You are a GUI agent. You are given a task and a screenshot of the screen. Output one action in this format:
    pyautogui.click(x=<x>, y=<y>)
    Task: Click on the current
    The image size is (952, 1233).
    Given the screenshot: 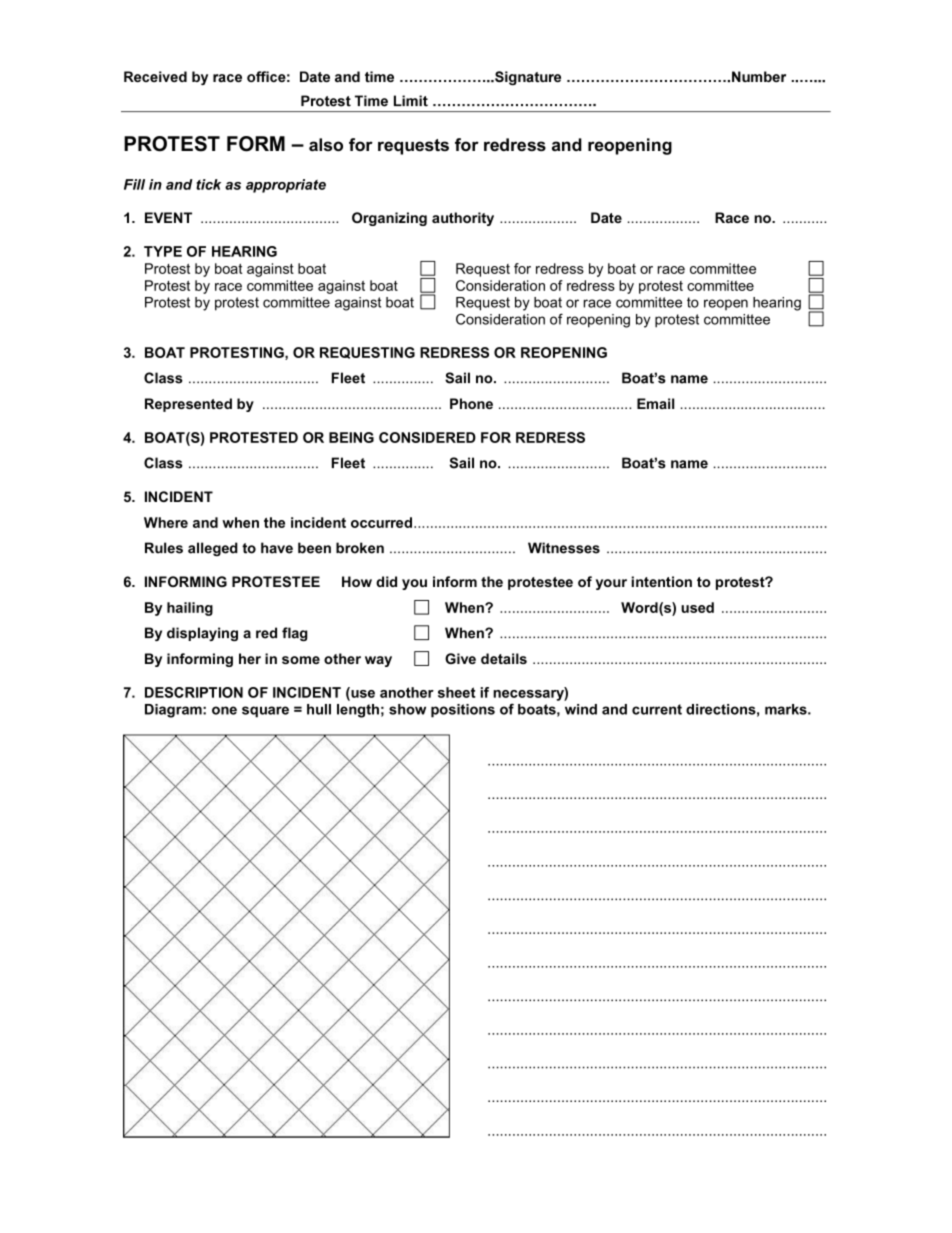 What is the action you would take?
    pyautogui.click(x=657, y=709)
